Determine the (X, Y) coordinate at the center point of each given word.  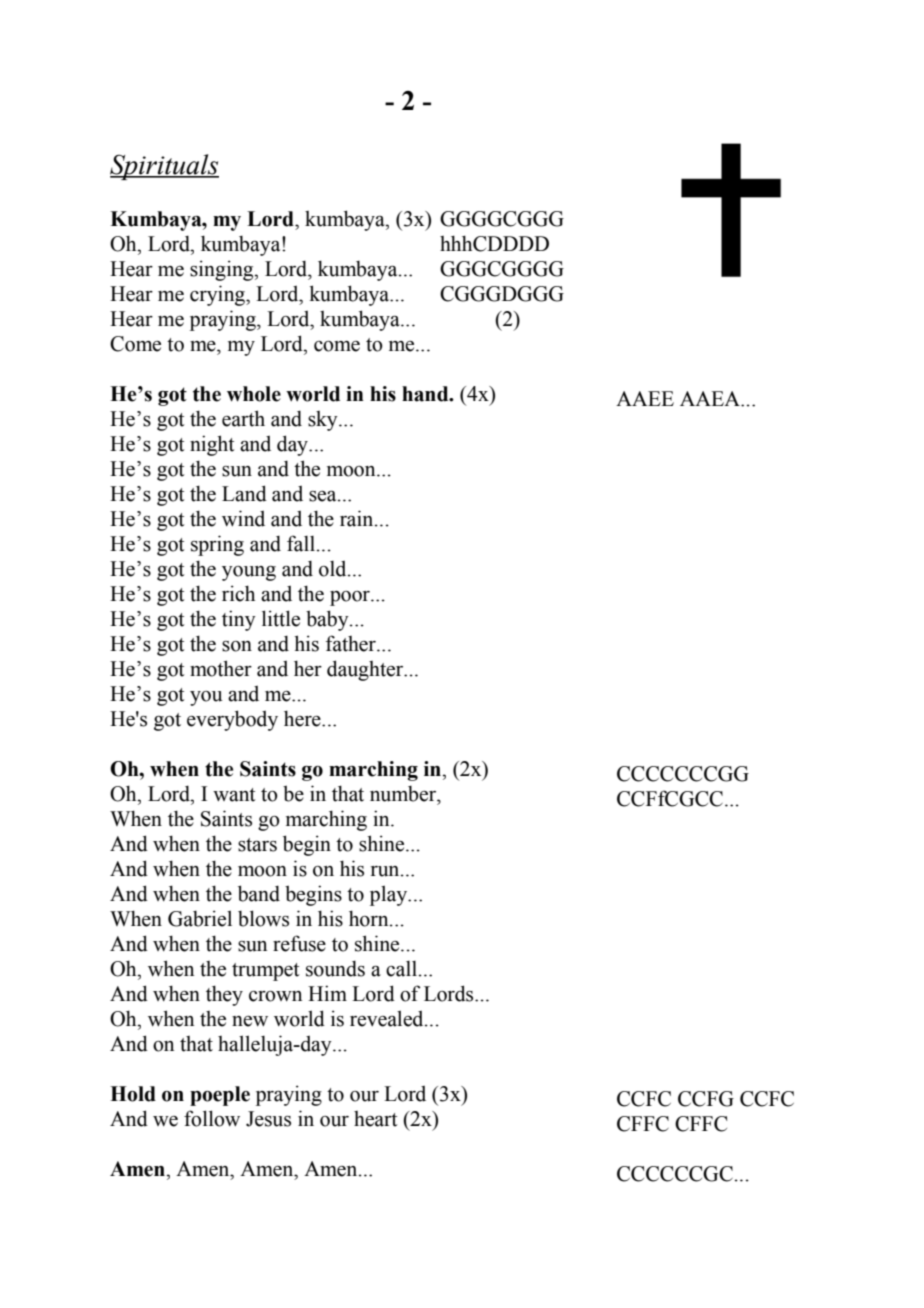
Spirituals (164, 167)
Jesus (268, 1119)
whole (254, 394)
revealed (388, 1018)
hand (426, 394)
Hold (133, 1094)
